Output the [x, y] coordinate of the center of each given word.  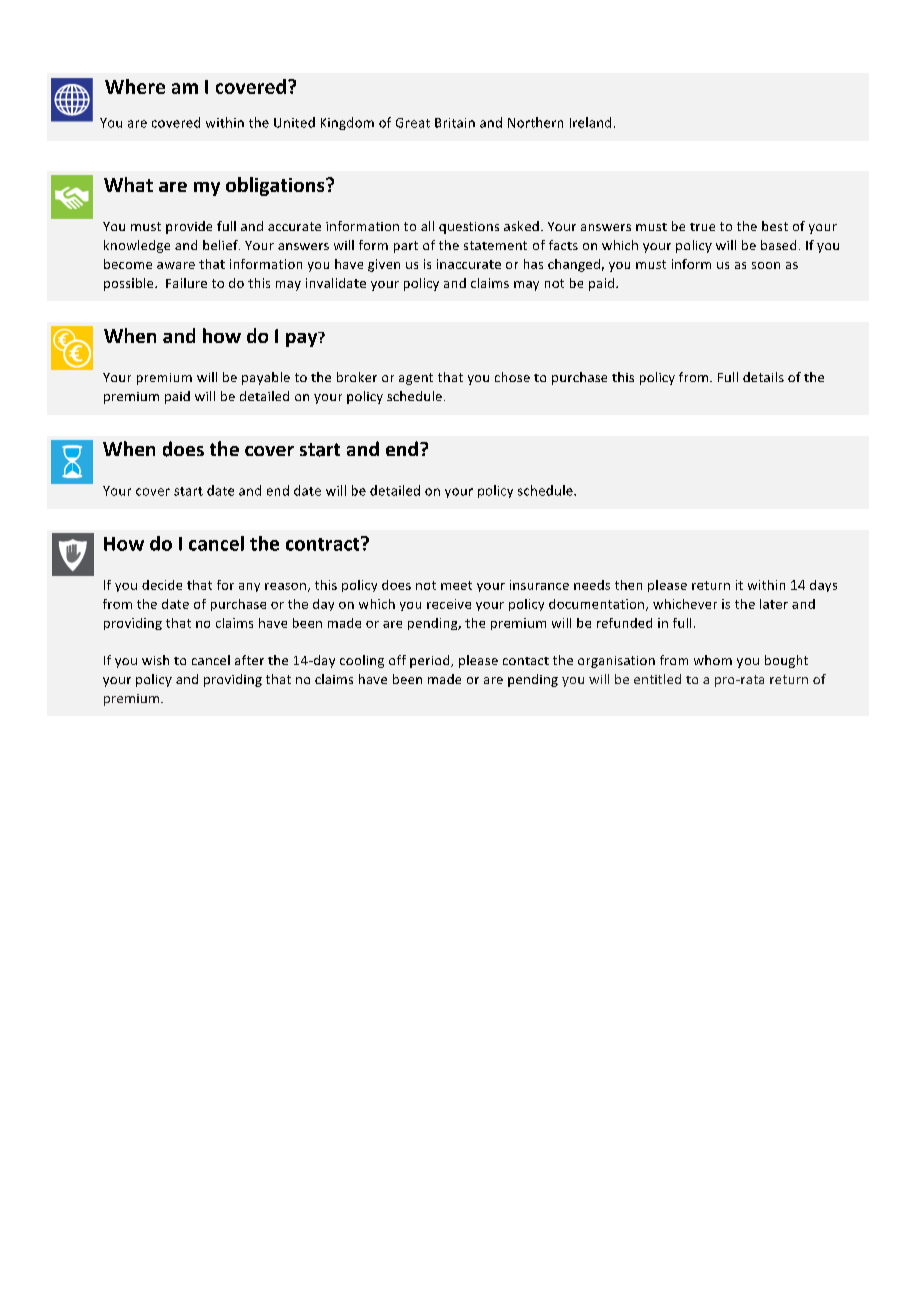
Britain [455, 123]
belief [221, 245]
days [823, 586]
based [778, 245]
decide [162, 585]
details [763, 377]
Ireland [590, 122]
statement [495, 245]
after [249, 660]
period [431, 661]
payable [266, 378]
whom [713, 660]
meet [456, 585]
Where [135, 86]
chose [512, 377]
